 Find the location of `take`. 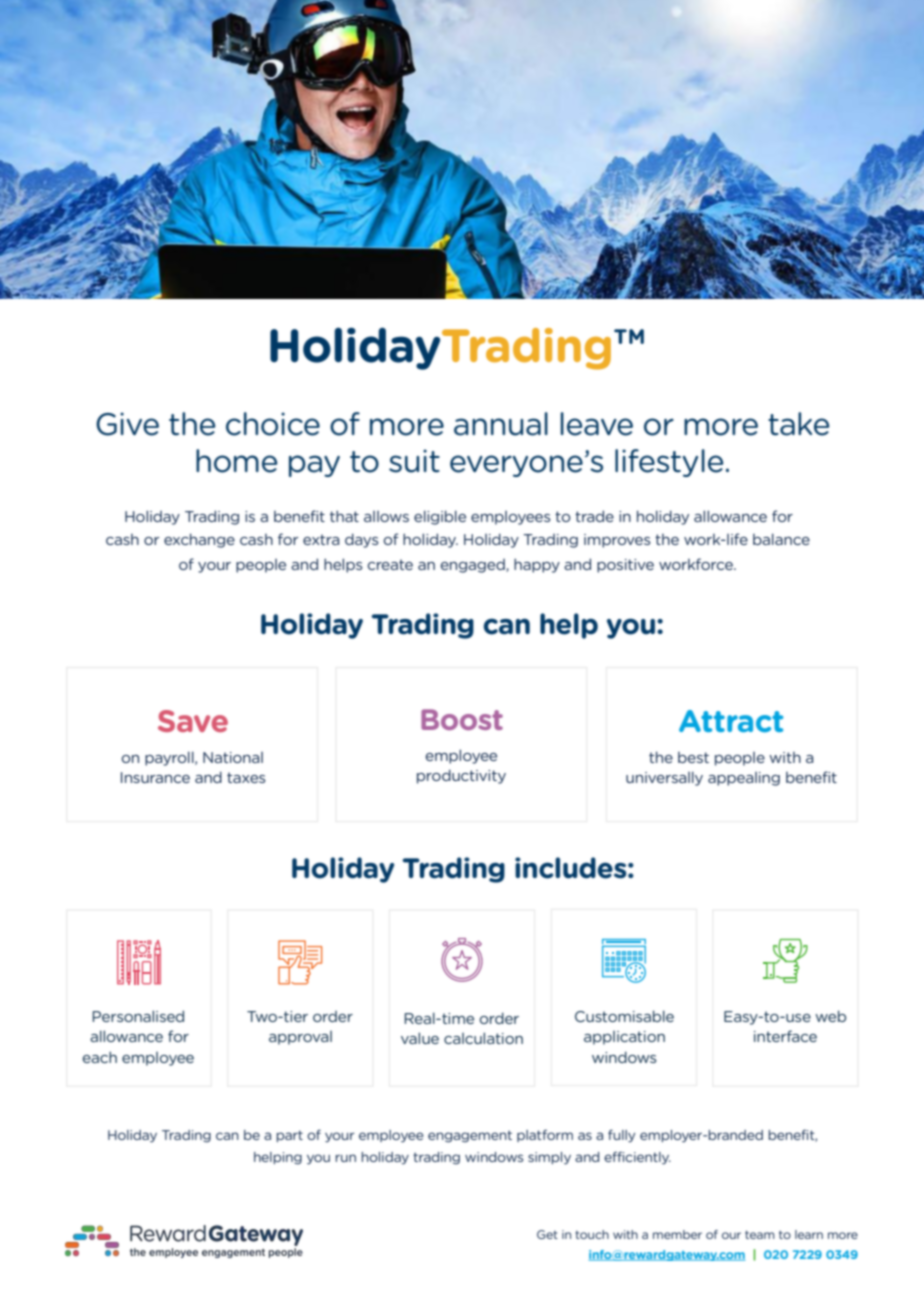

take is located at coordinates (799, 424).
